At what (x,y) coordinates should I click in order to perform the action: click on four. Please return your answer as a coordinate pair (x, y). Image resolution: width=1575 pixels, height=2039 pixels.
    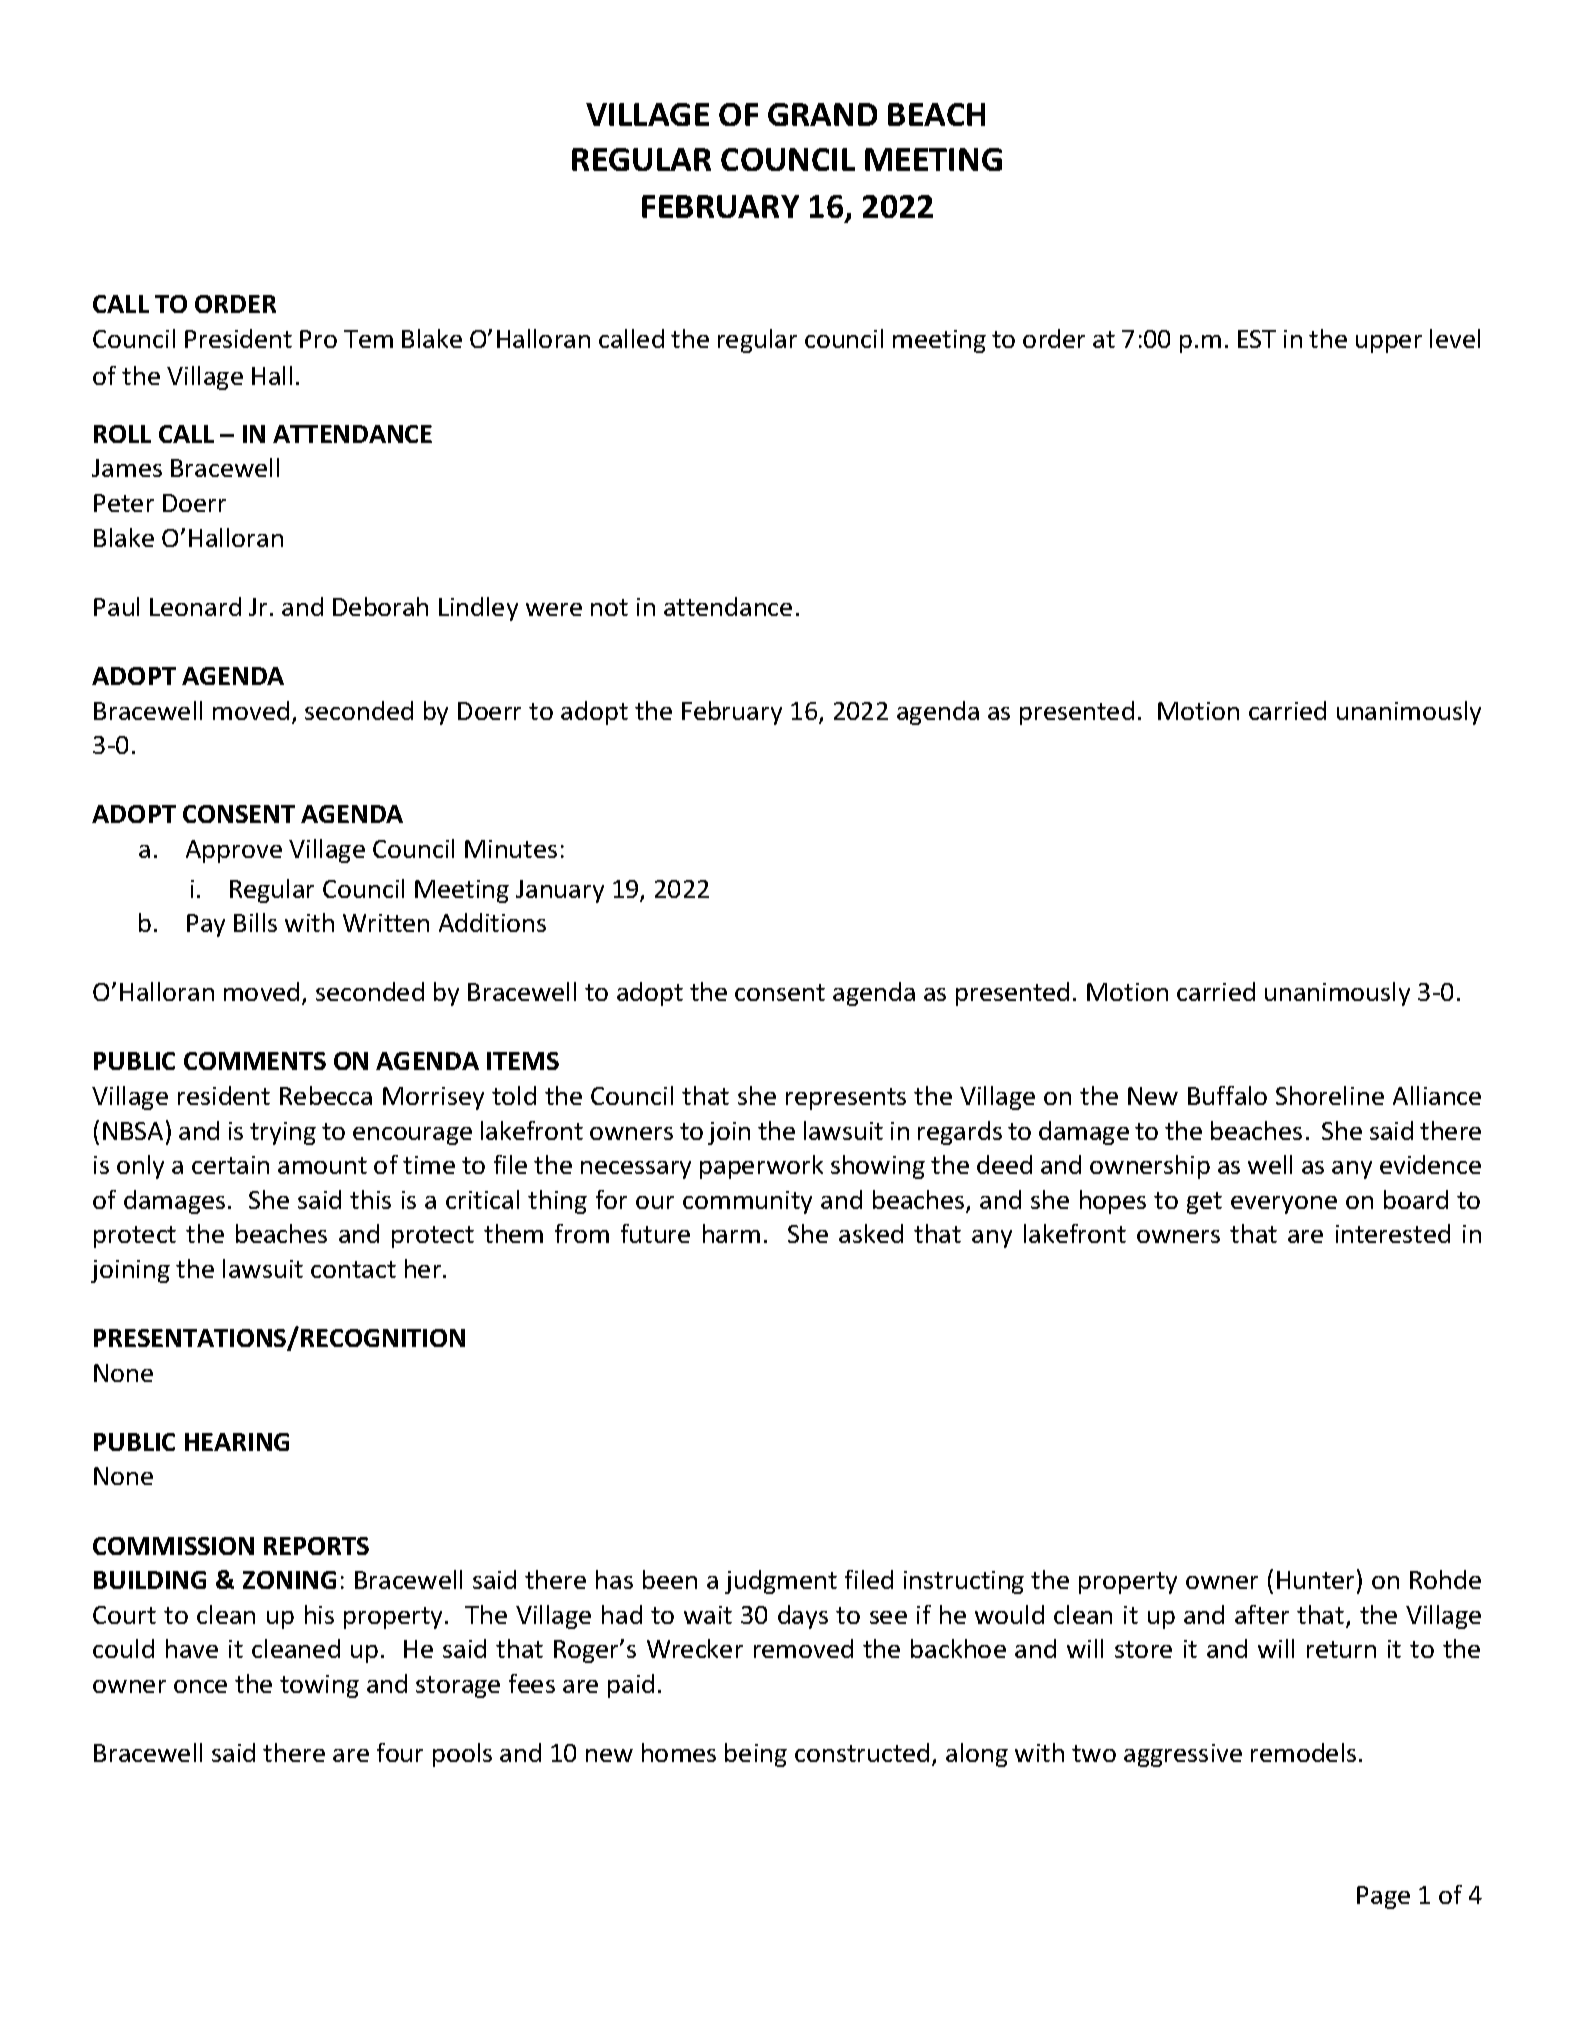
    Looking at the image, I should click on (400, 1752).
